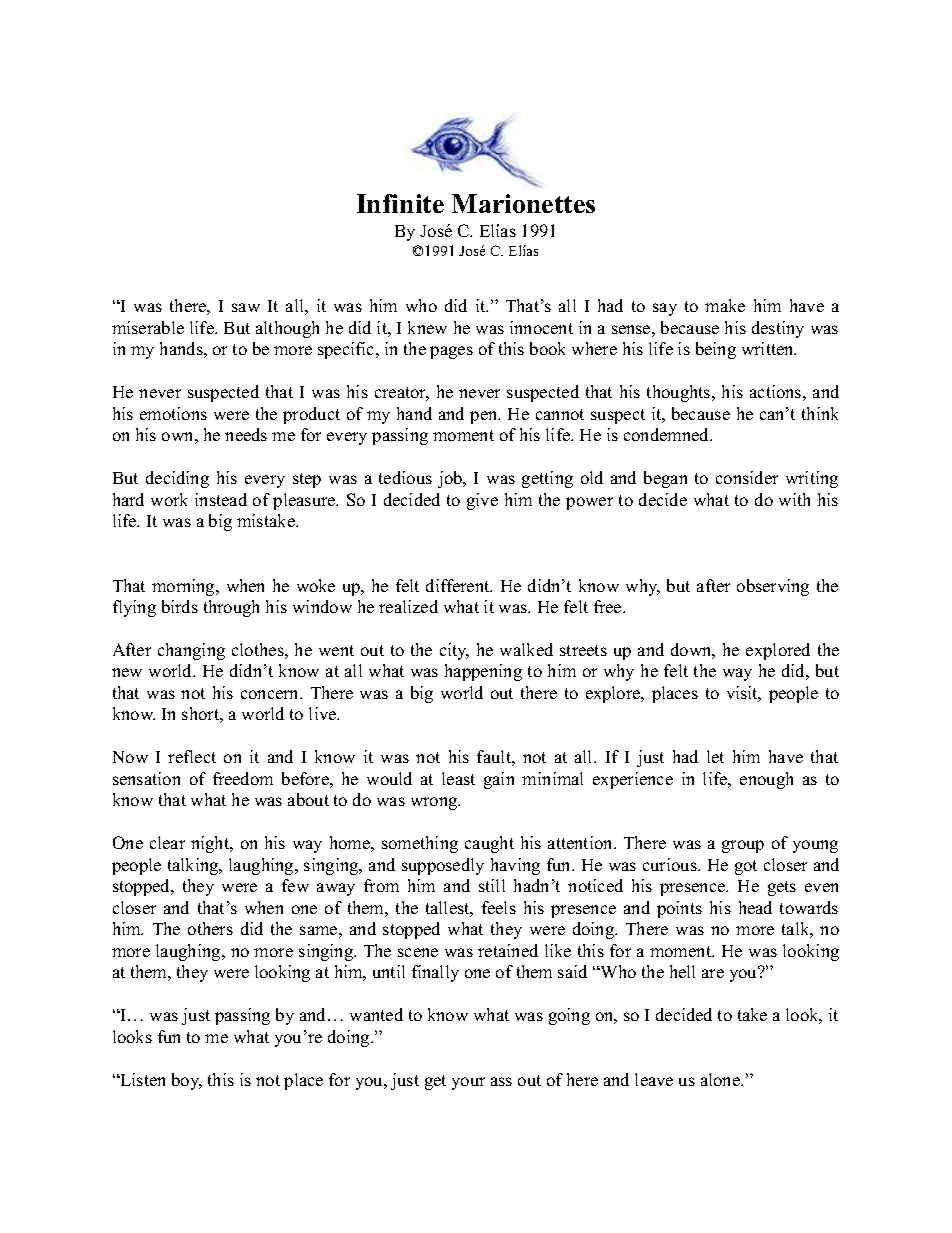 This page has height=1233, width=952. I want to click on city, so click(454, 651).
